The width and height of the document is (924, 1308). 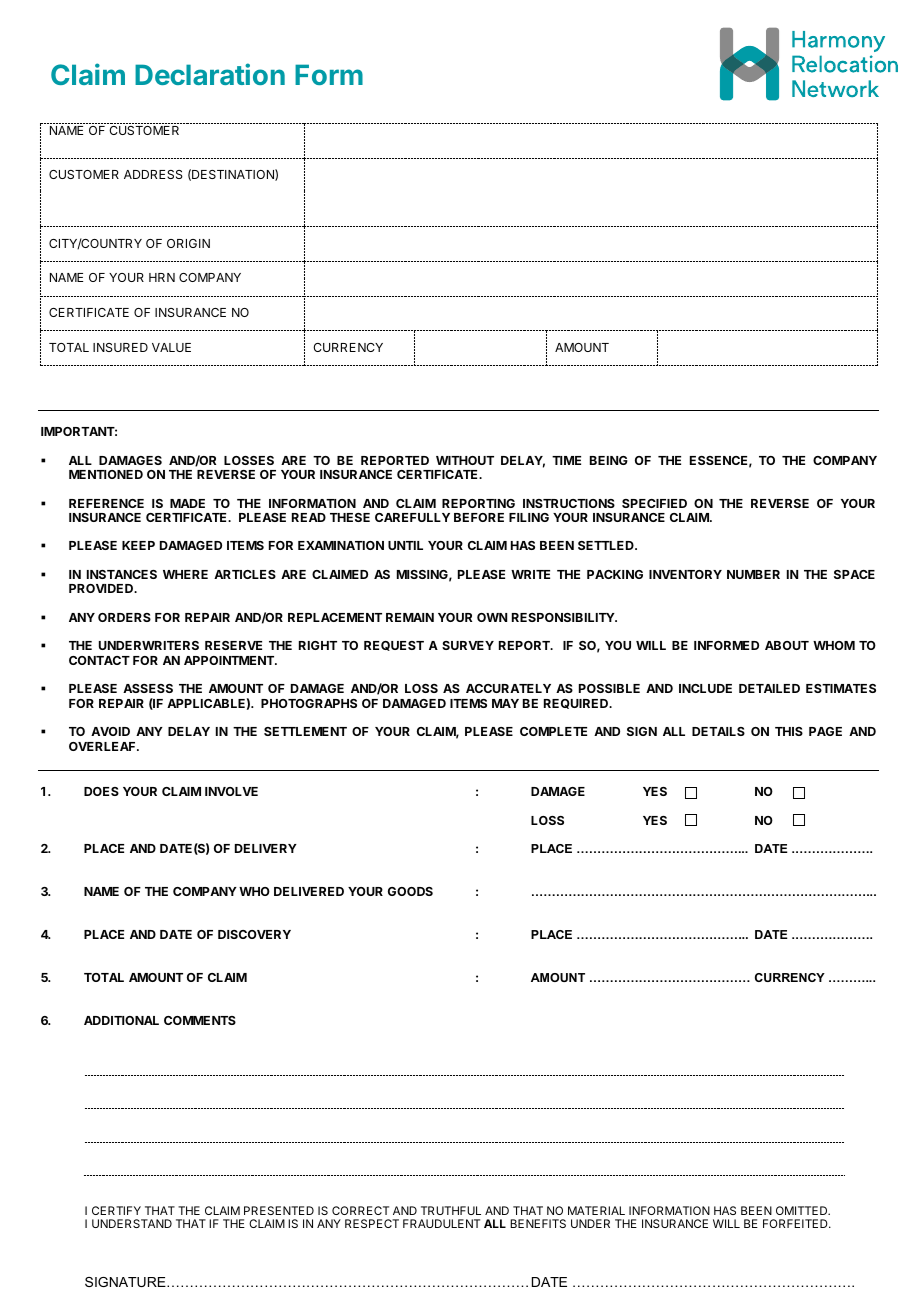 I want to click on WHERE, so click(x=185, y=574).
